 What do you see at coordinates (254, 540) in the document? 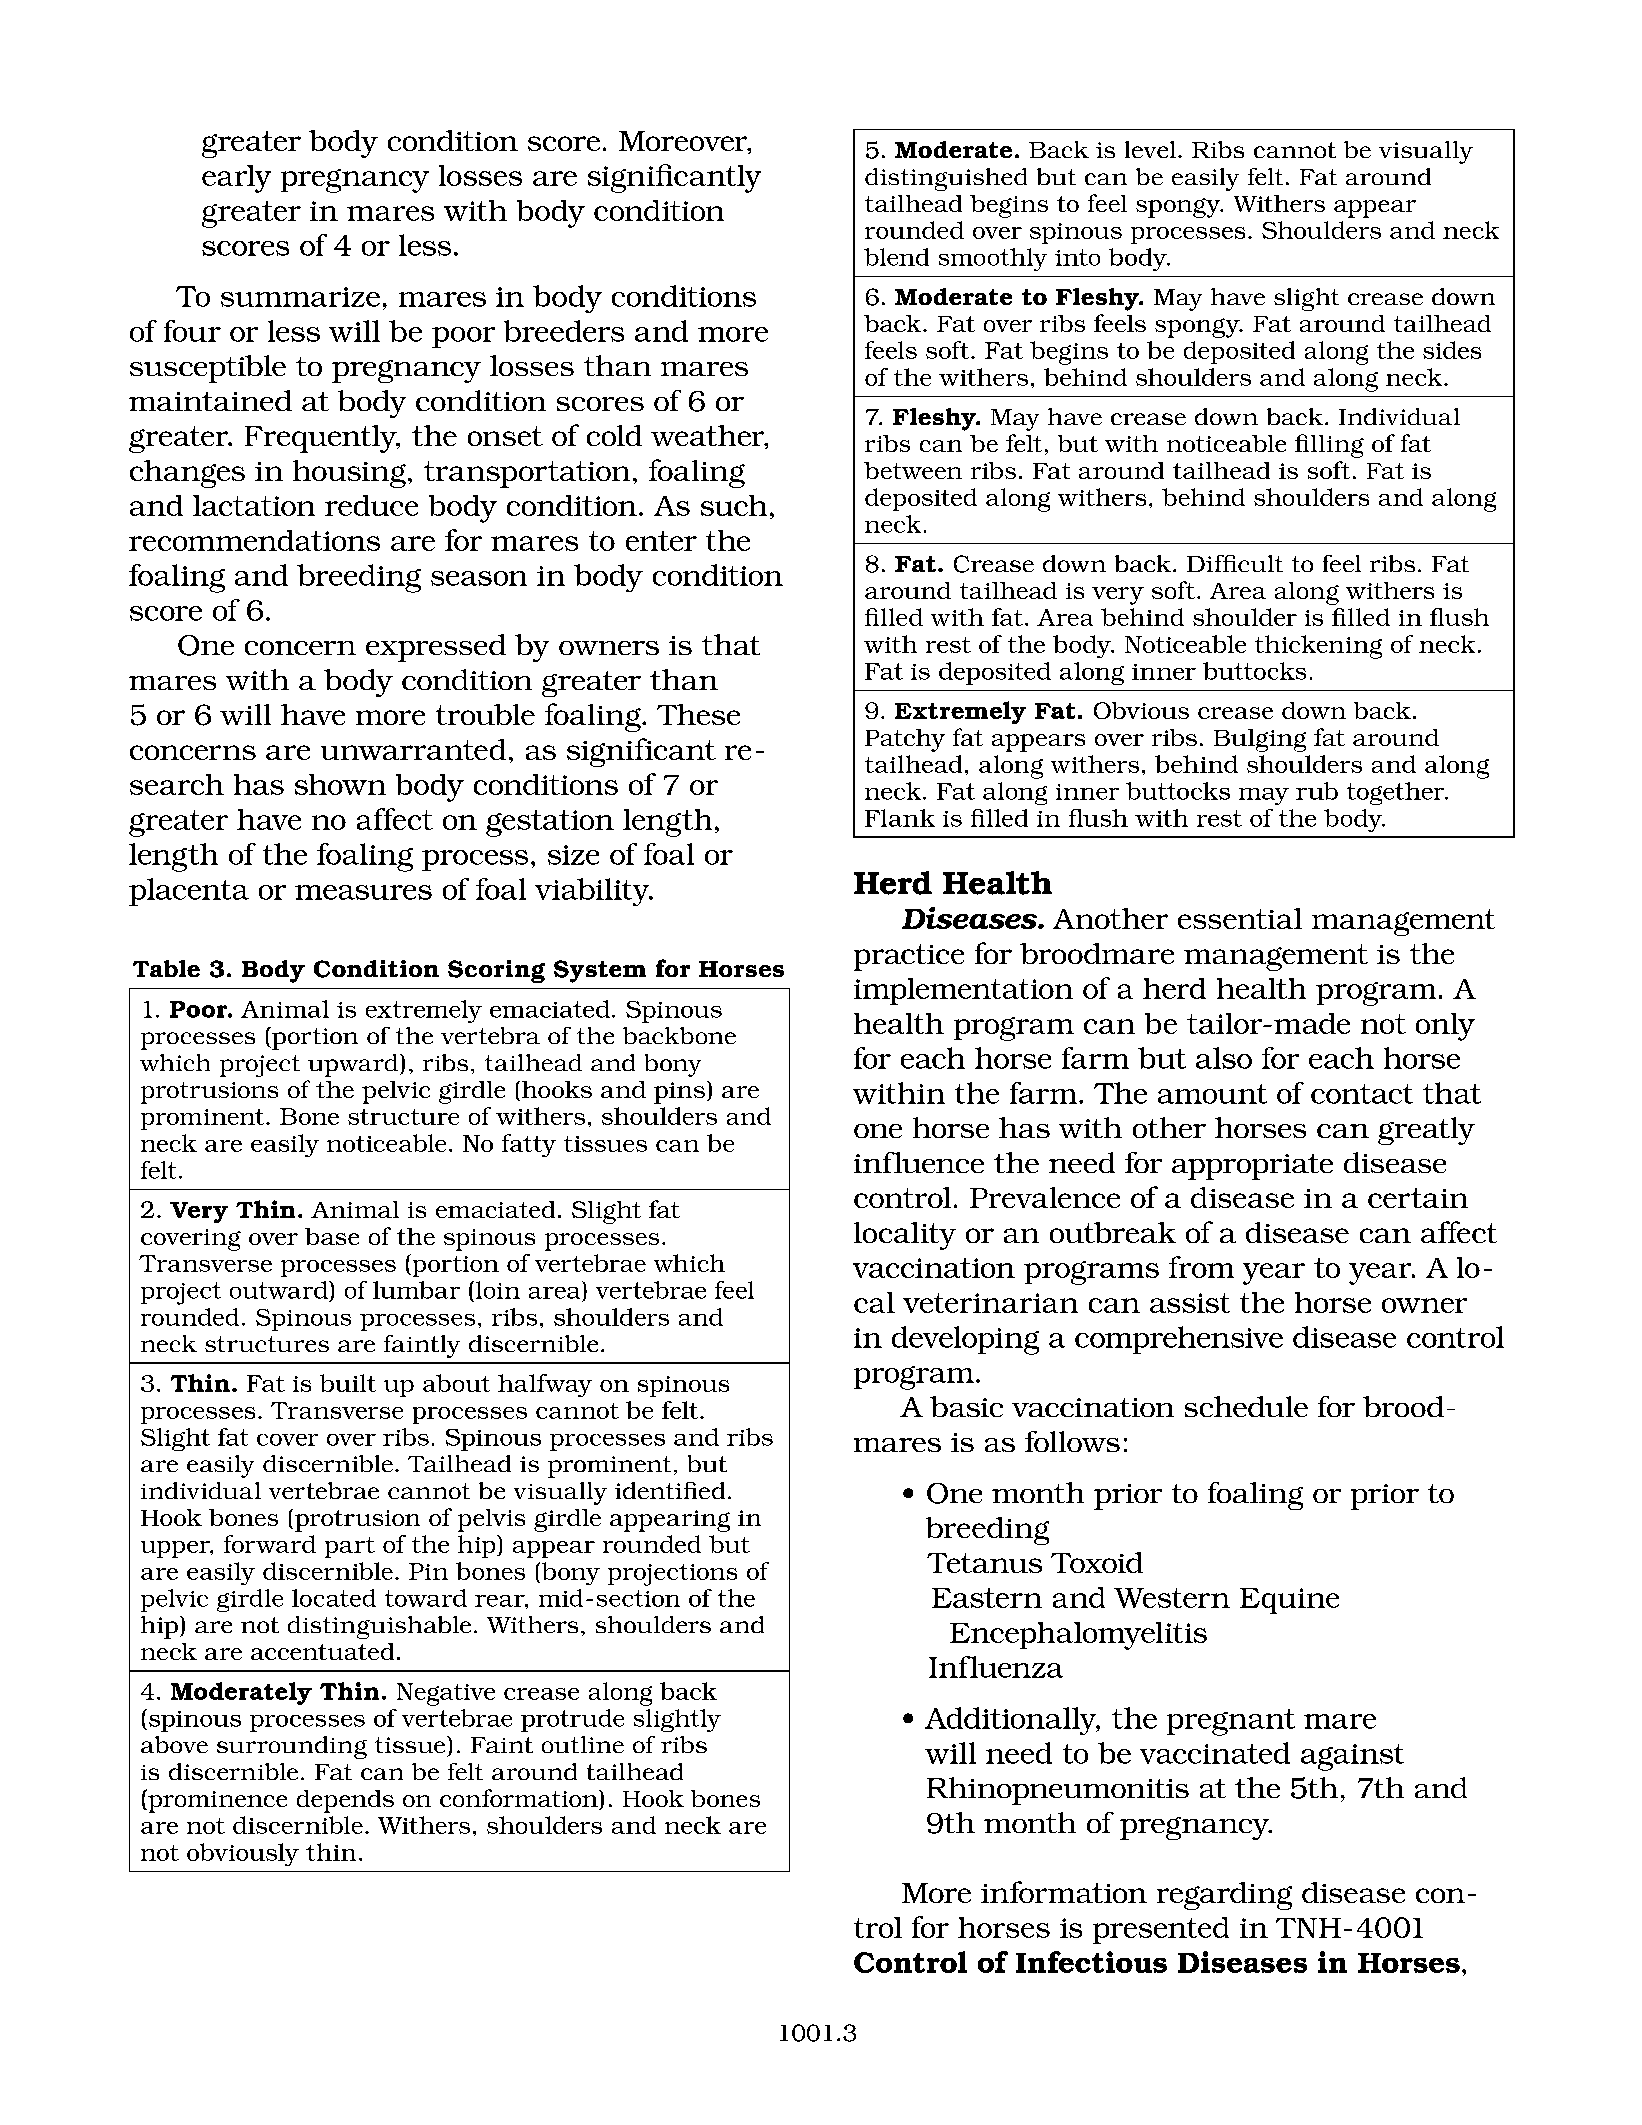
I see `recommendations` at bounding box center [254, 540].
